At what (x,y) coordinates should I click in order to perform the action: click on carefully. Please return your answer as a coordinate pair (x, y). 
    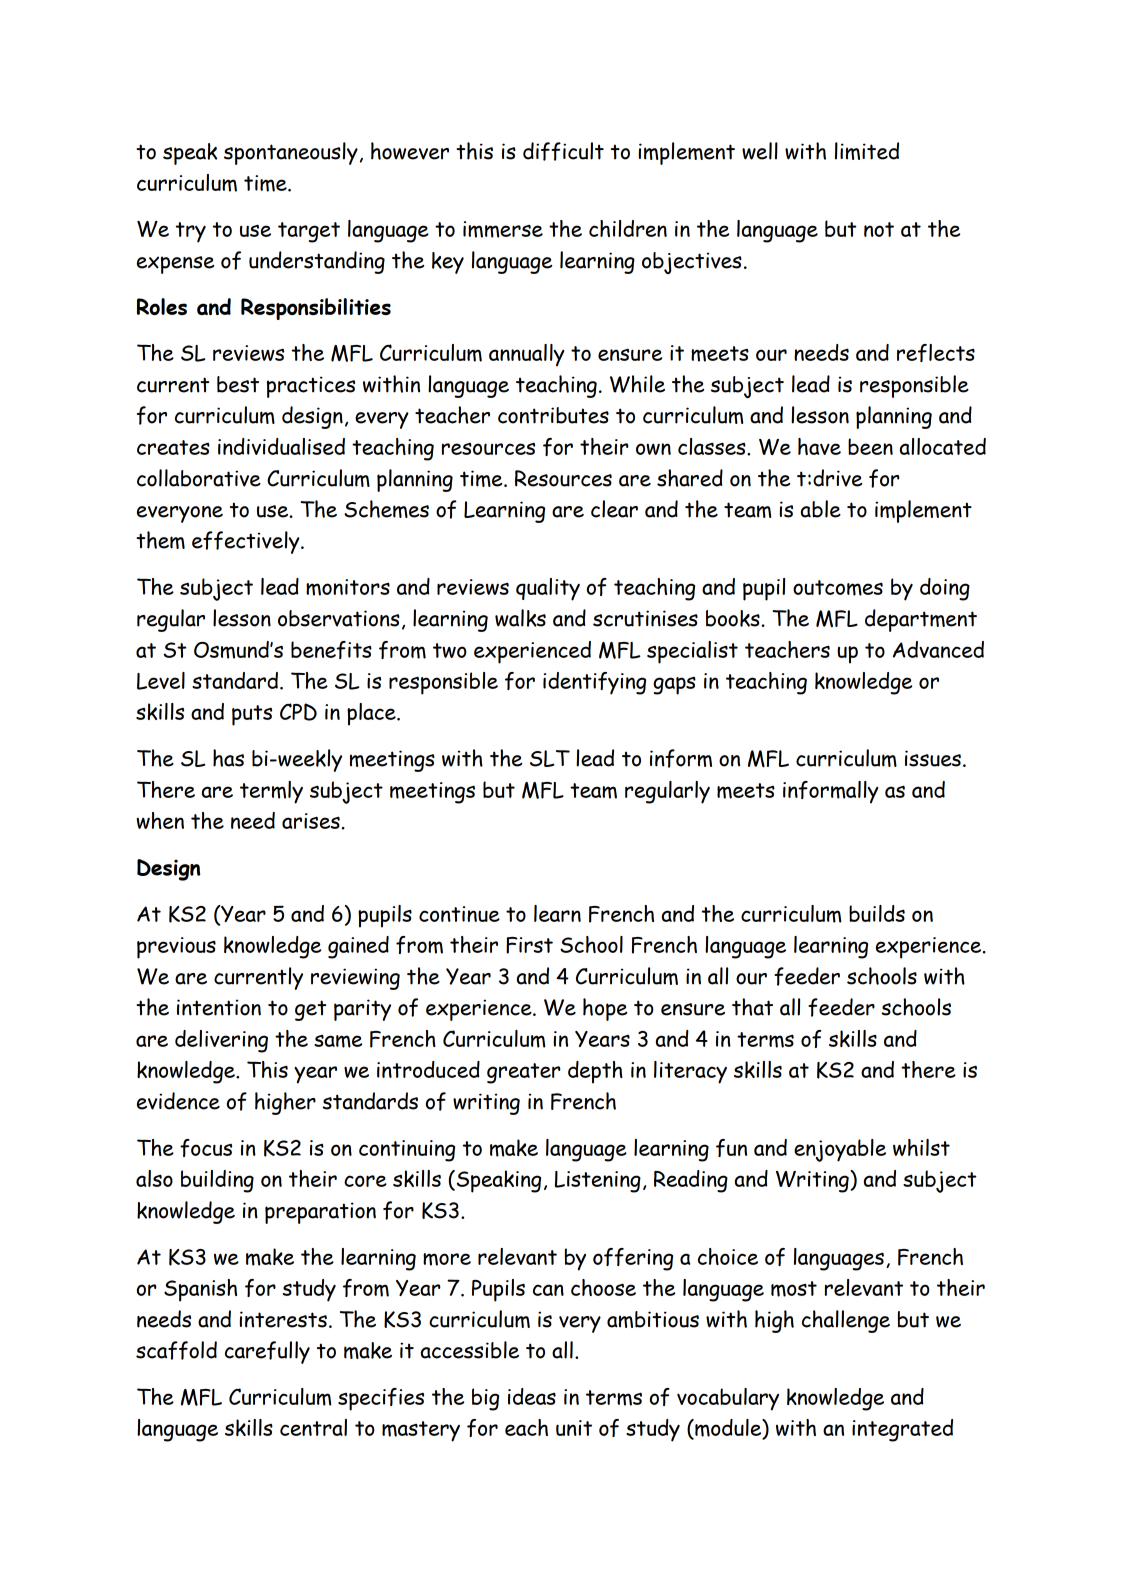
    Looking at the image, I should click on (267, 1352).
